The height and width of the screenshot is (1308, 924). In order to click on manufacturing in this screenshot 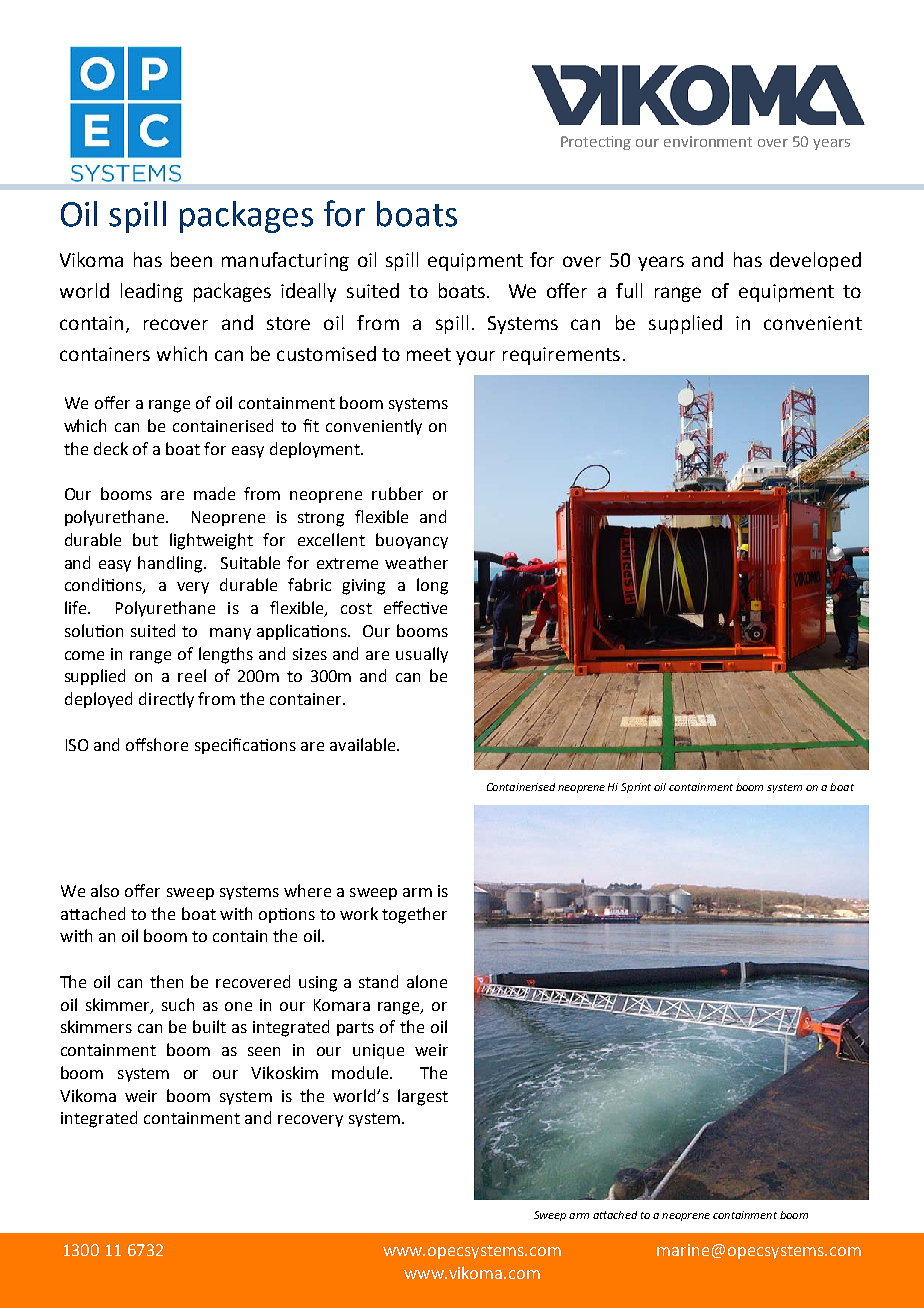, I will do `click(285, 261)`.
